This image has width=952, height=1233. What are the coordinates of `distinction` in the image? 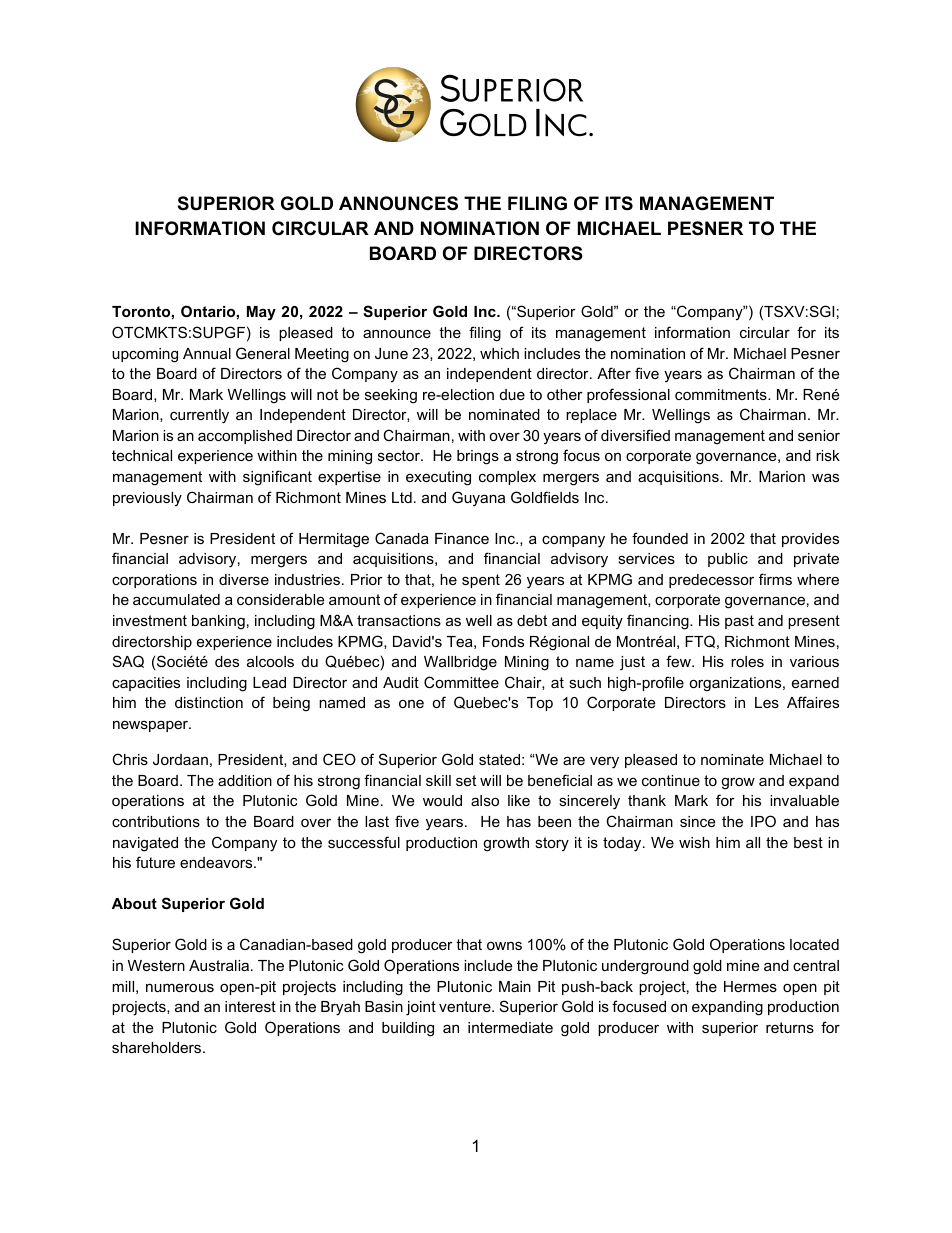 It's located at (209, 702).
